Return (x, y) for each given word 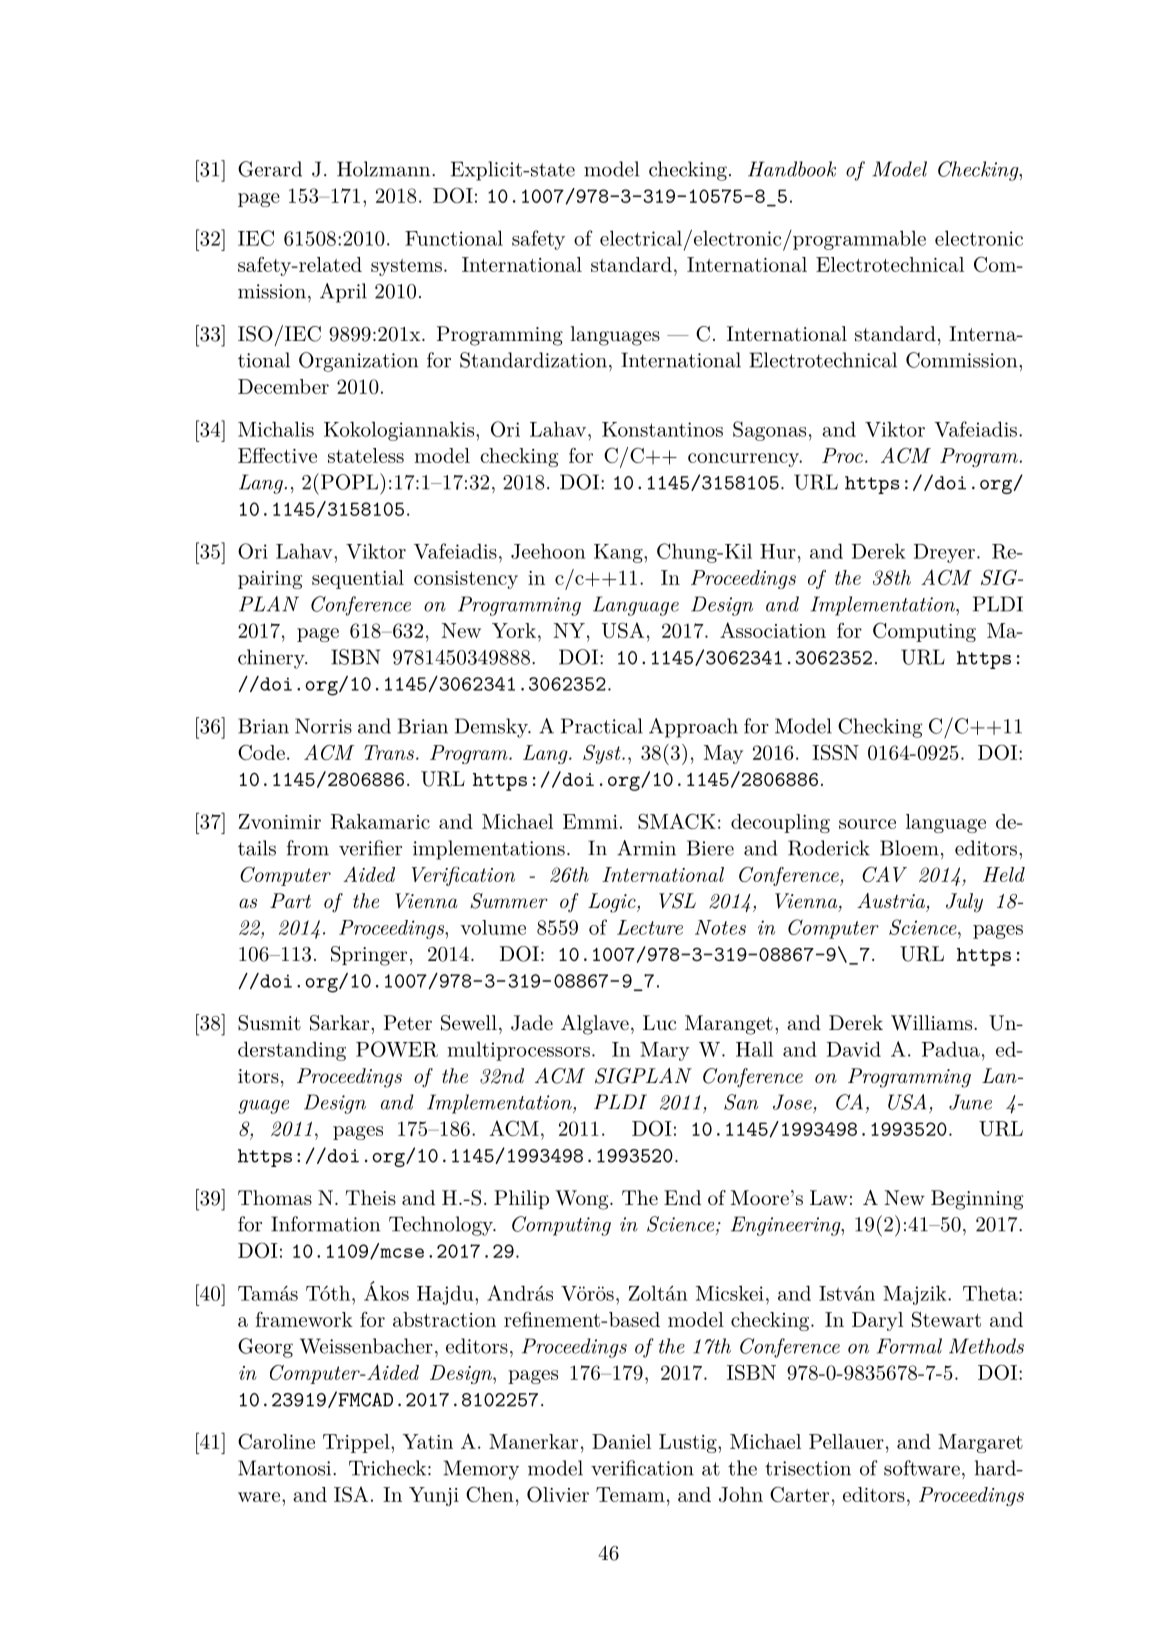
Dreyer (944, 553)
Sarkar (341, 1023)
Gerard (270, 169)
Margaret (980, 1443)
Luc (659, 1022)
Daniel (621, 1441)
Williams (933, 1023)
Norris (323, 726)
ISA (351, 1494)
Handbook (792, 169)
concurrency (745, 460)
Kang (619, 553)
